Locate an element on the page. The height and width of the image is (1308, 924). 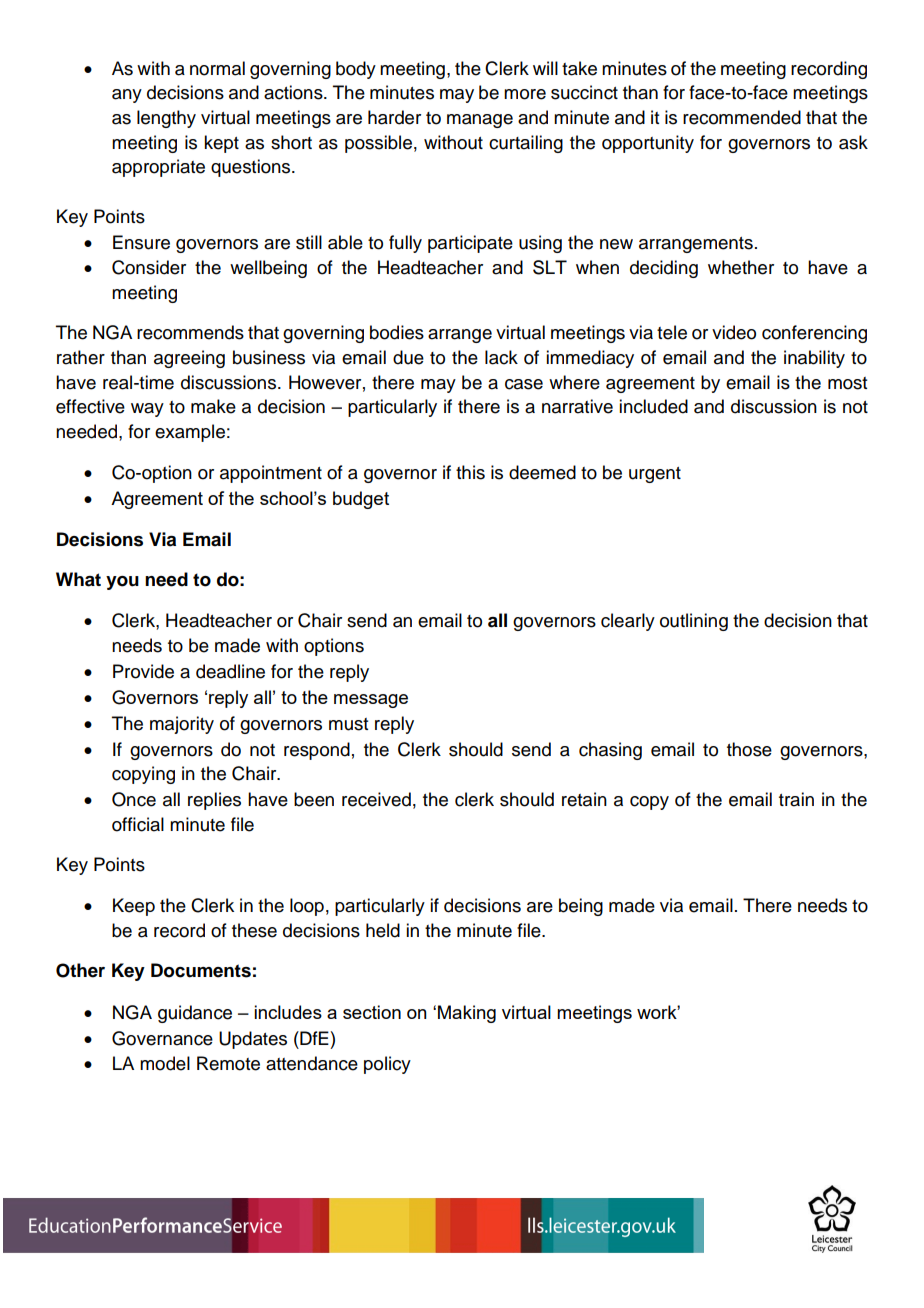
you is located at coordinates (122, 583).
